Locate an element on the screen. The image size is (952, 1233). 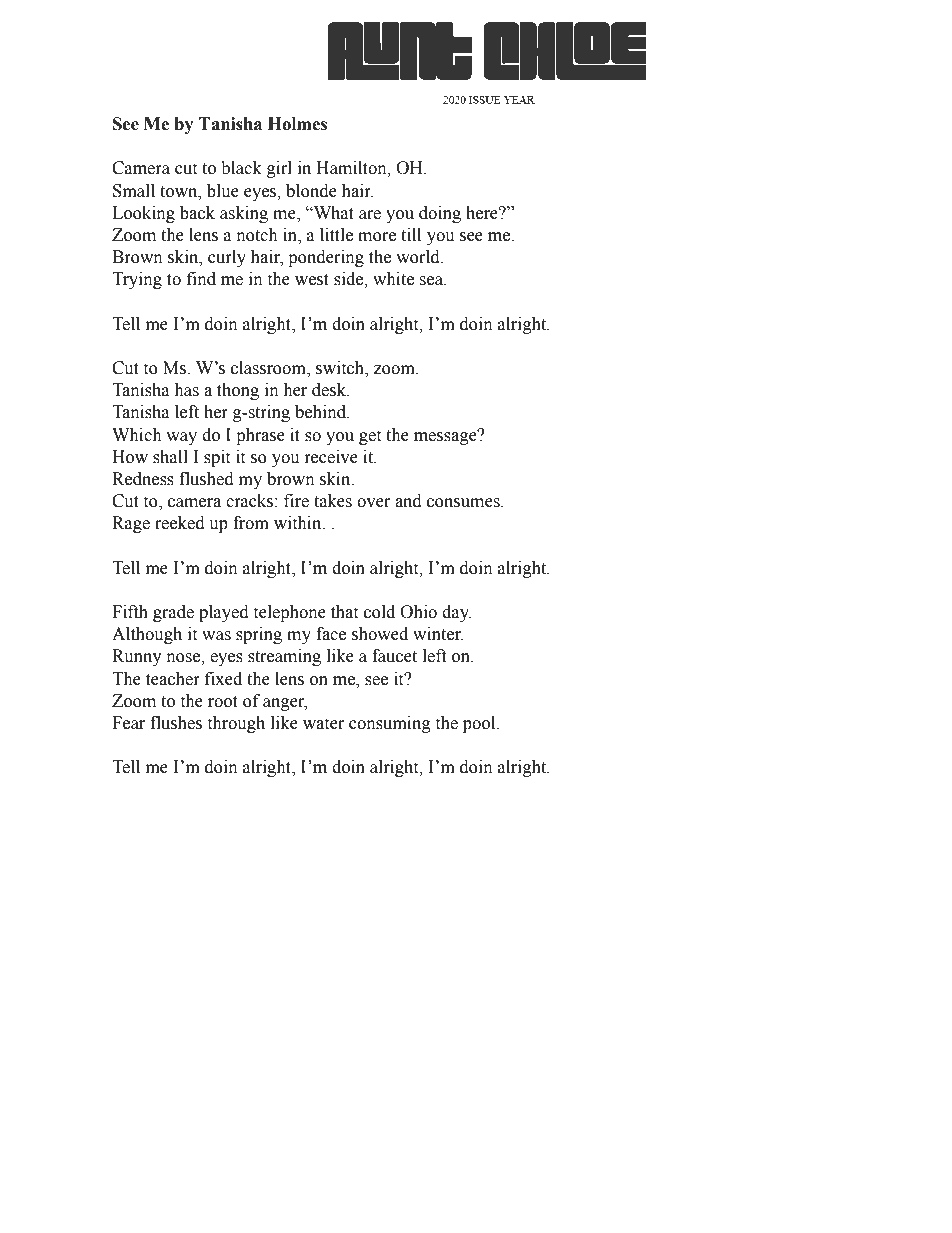
get is located at coordinates (370, 437).
